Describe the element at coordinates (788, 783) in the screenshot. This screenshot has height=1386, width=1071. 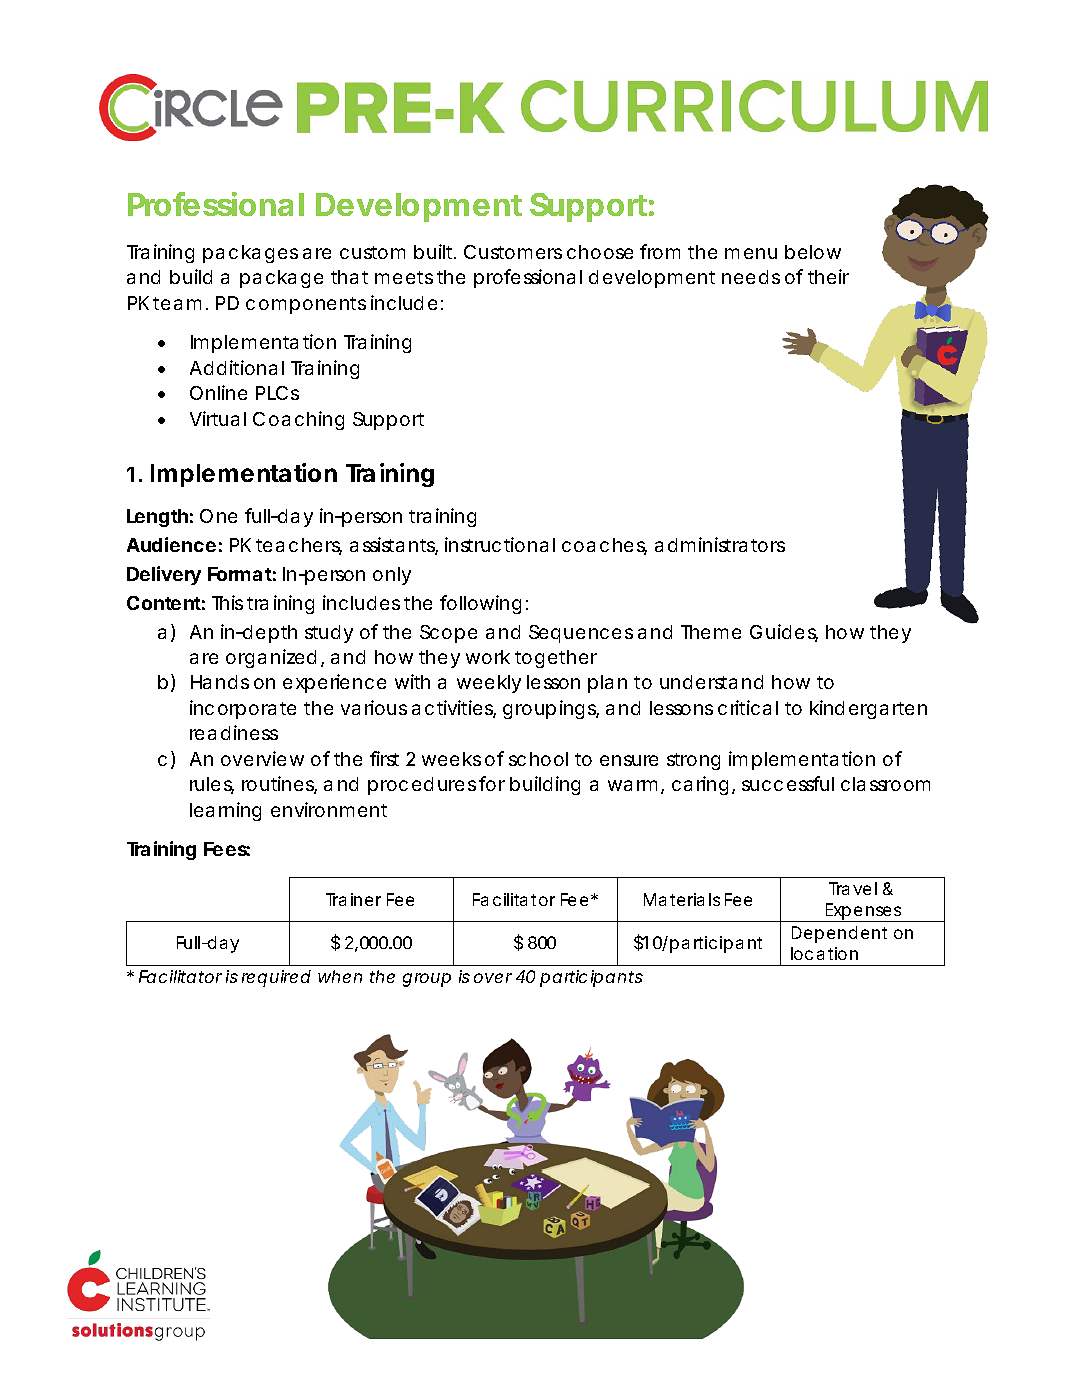
I see `successful` at that location.
